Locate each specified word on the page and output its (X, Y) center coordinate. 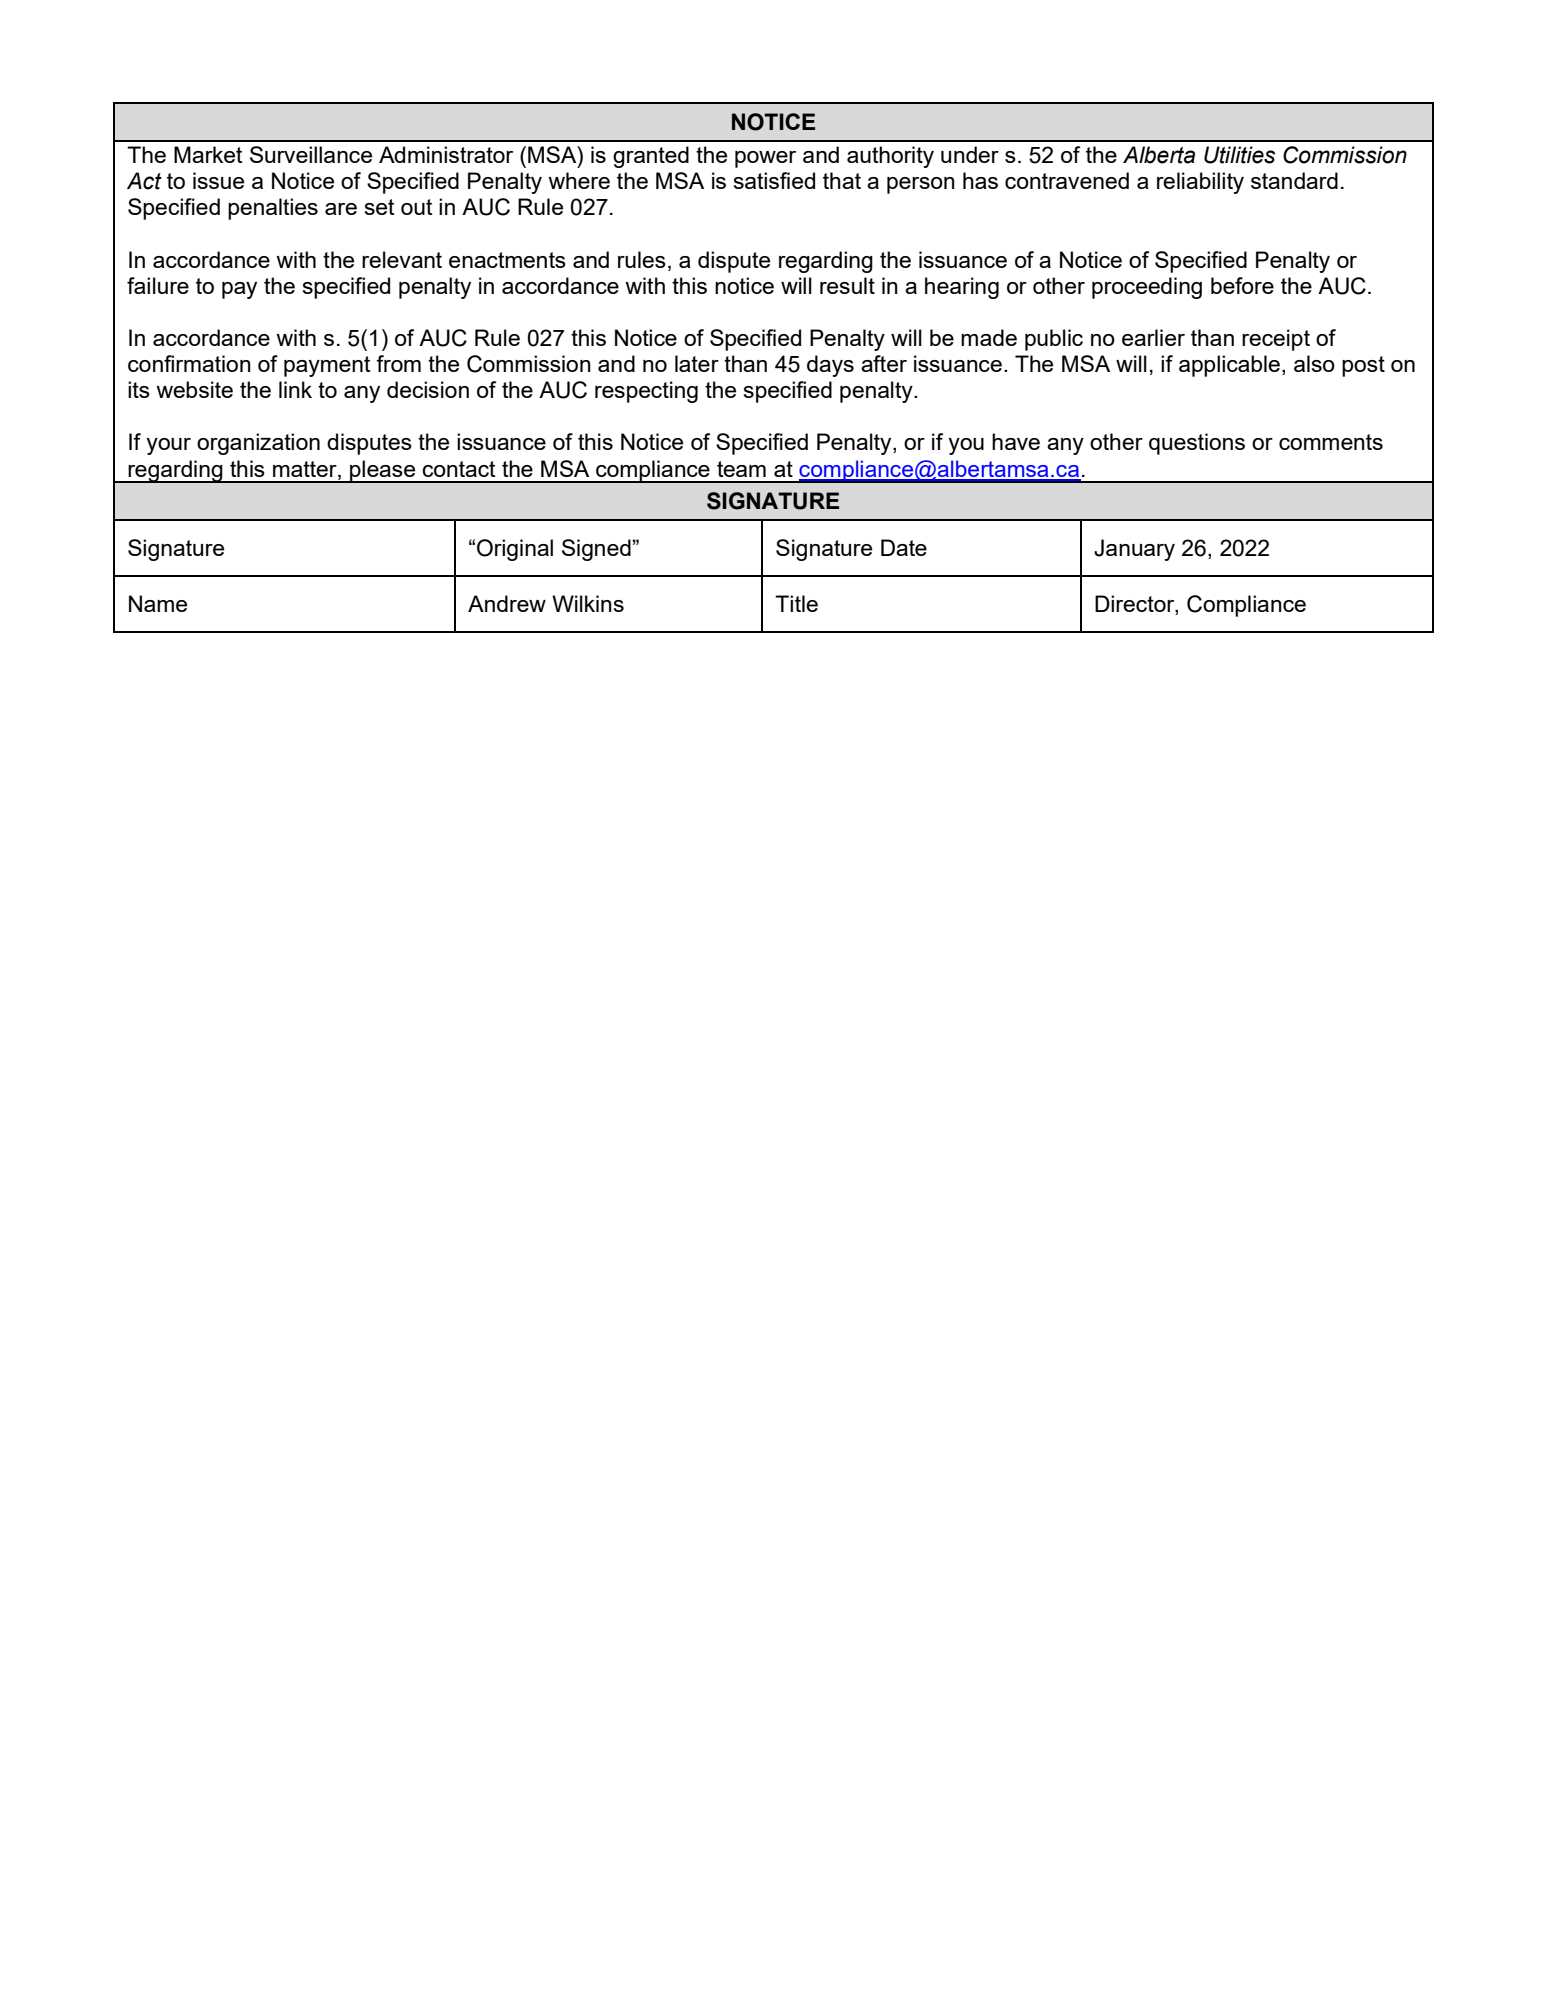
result (847, 285)
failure (158, 285)
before (1242, 285)
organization (258, 444)
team (741, 469)
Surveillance (311, 154)
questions (1197, 444)
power (765, 159)
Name (158, 603)
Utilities (1239, 155)
